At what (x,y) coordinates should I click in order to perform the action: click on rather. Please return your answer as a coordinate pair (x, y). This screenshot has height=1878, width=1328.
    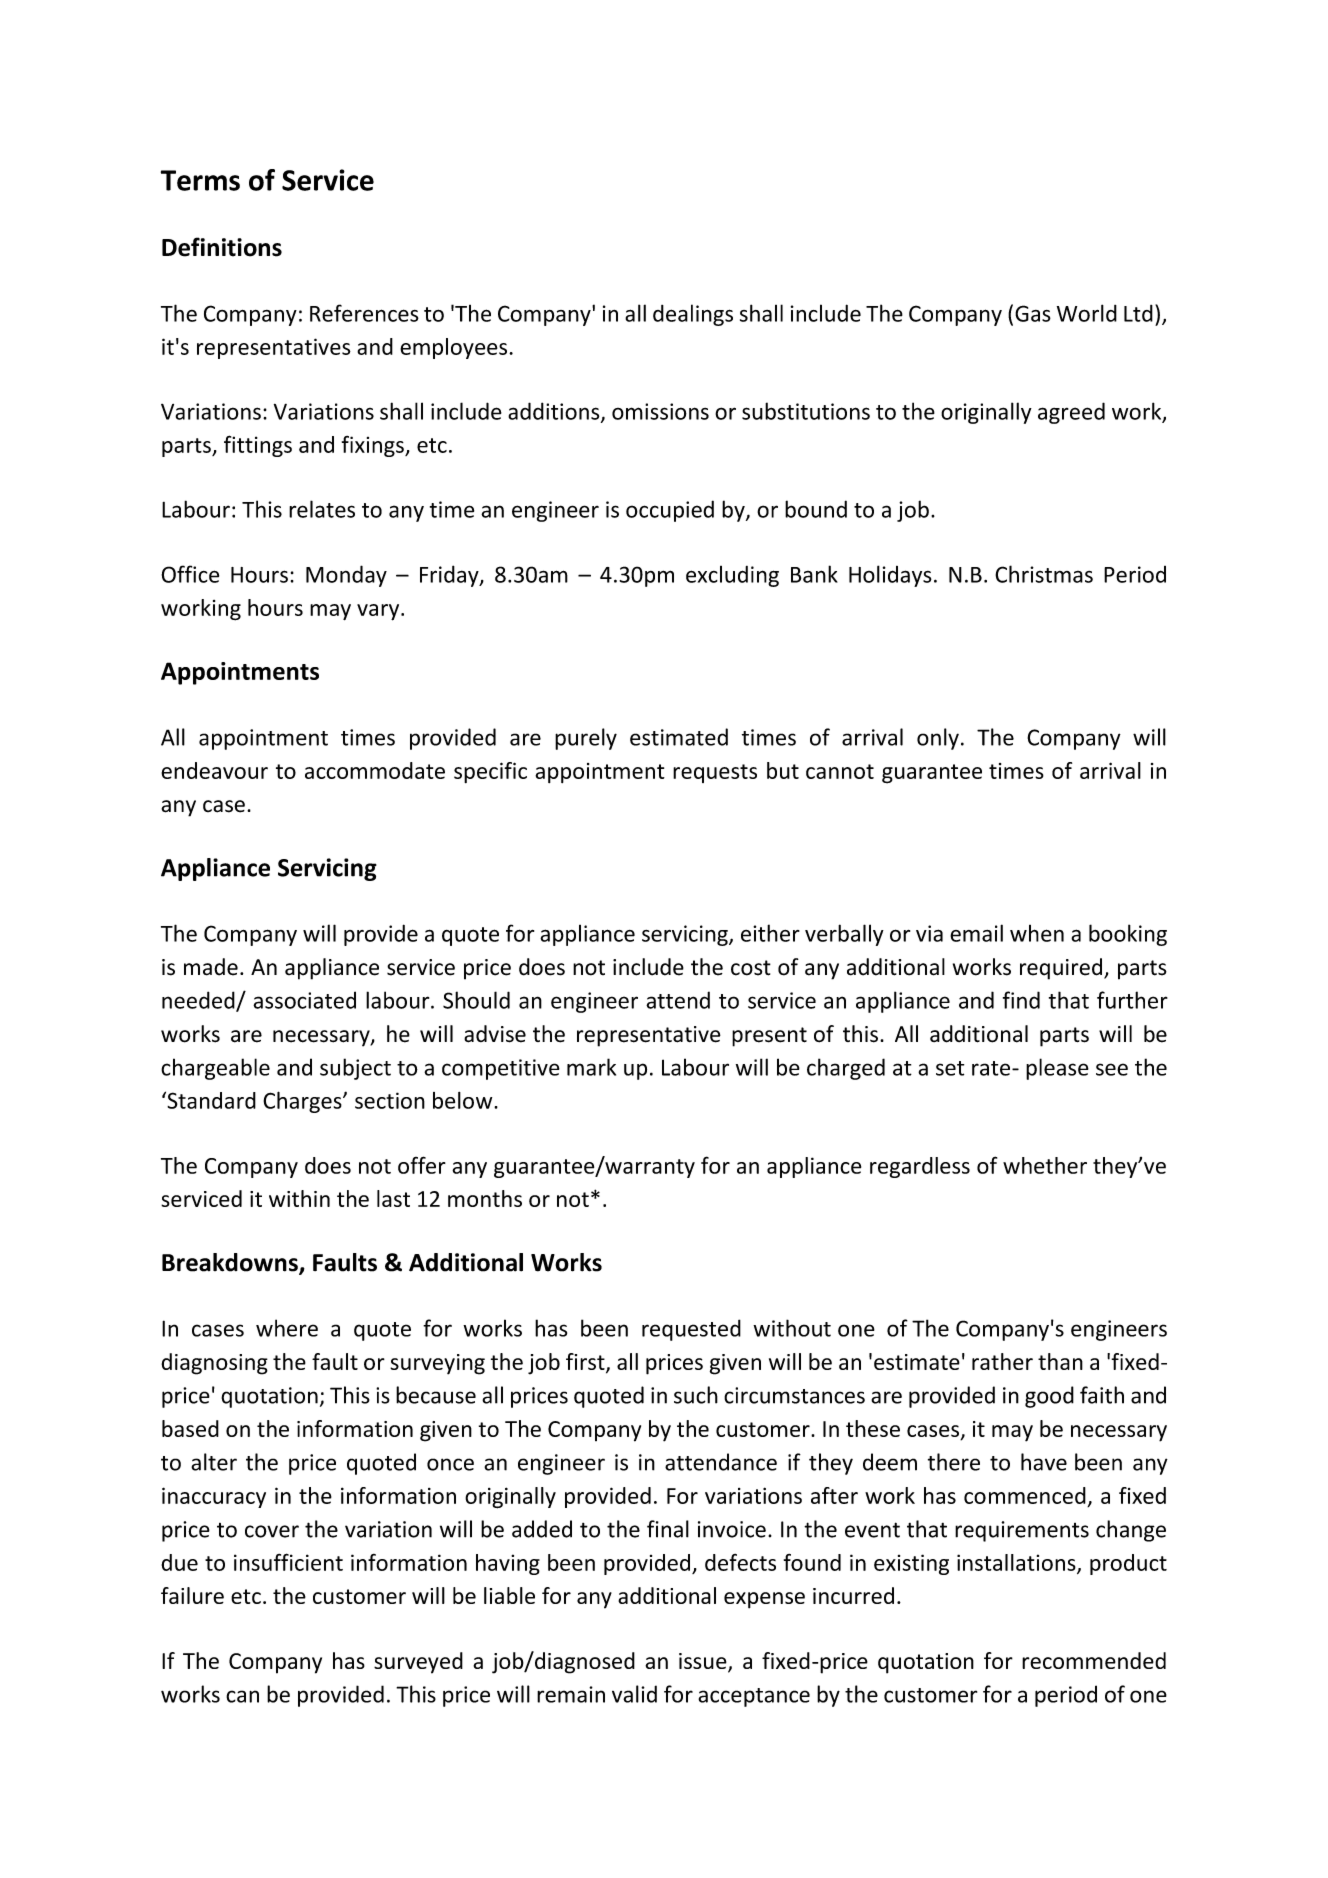
    Looking at the image, I should click on (1002, 1361).
